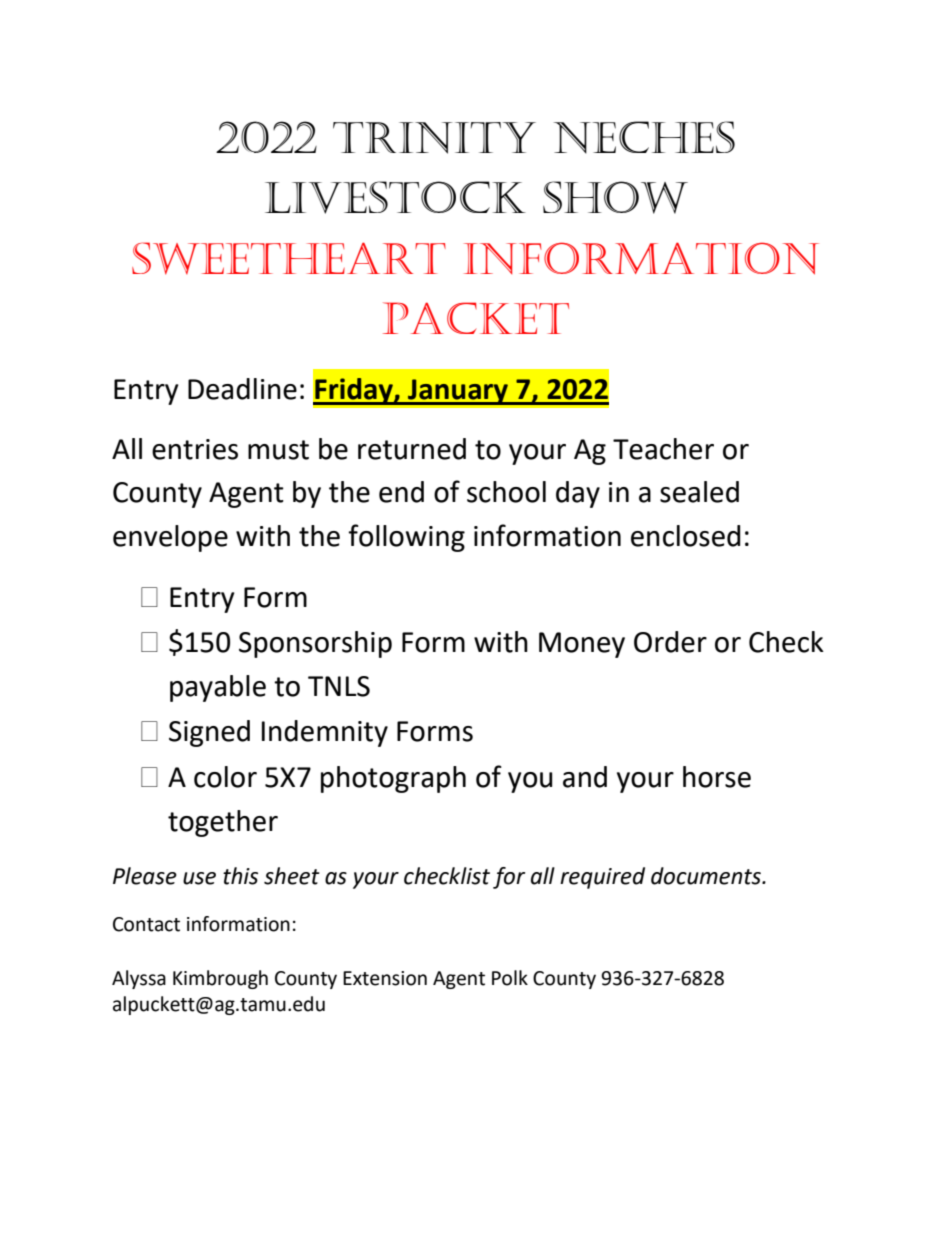 The image size is (952, 1233). What do you see at coordinates (602, 878) in the screenshot?
I see `required` at bounding box center [602, 878].
